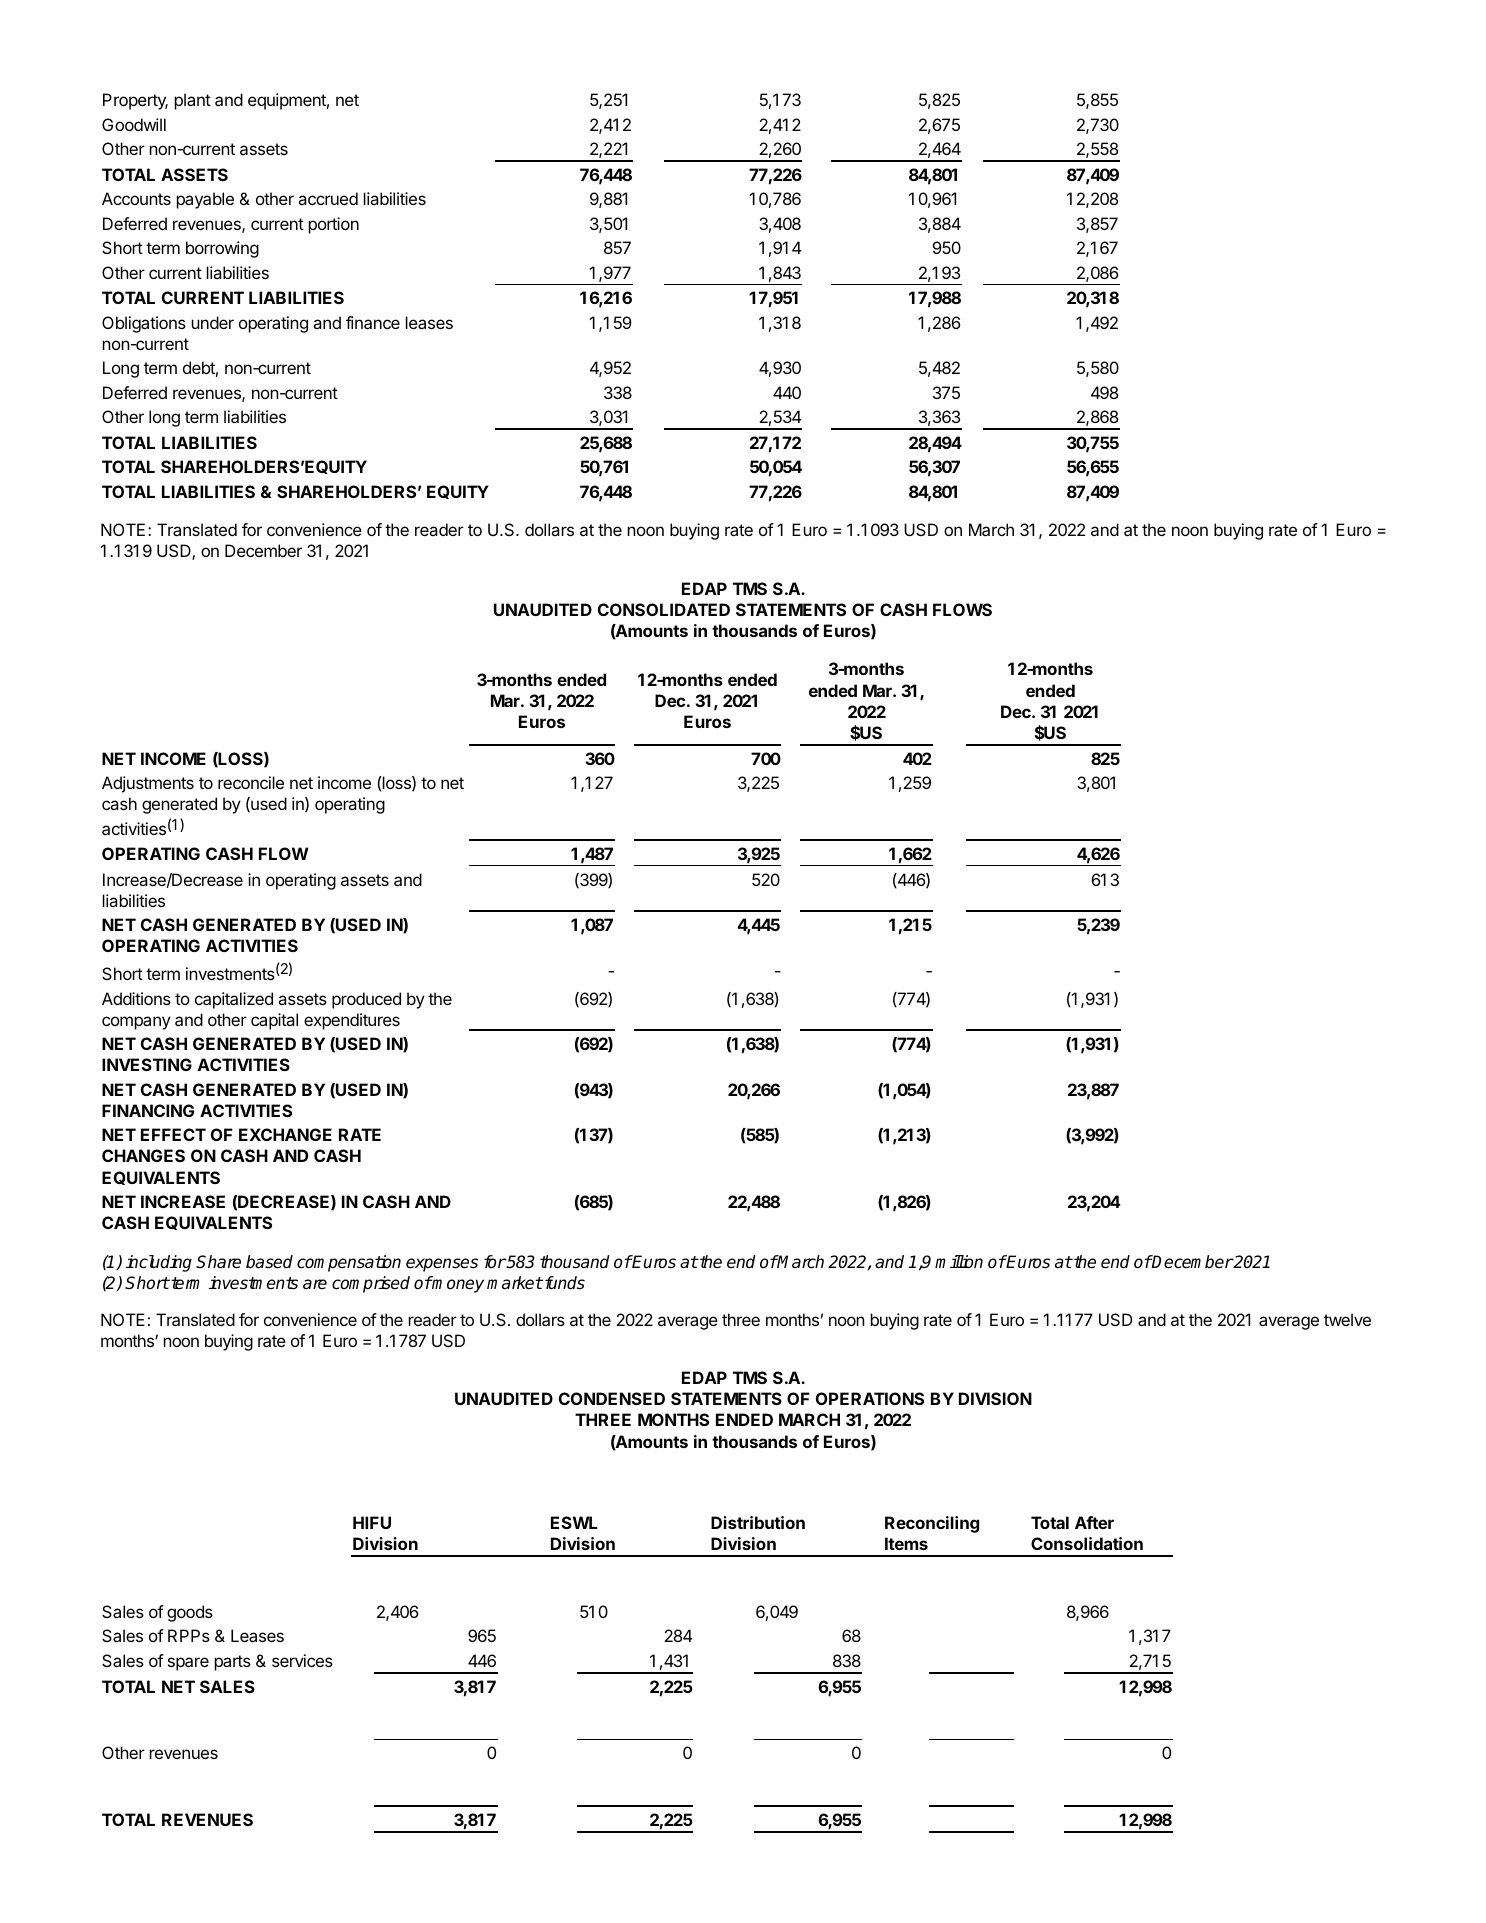 The image size is (1486, 1923). I want to click on million, so click(959, 1262).
